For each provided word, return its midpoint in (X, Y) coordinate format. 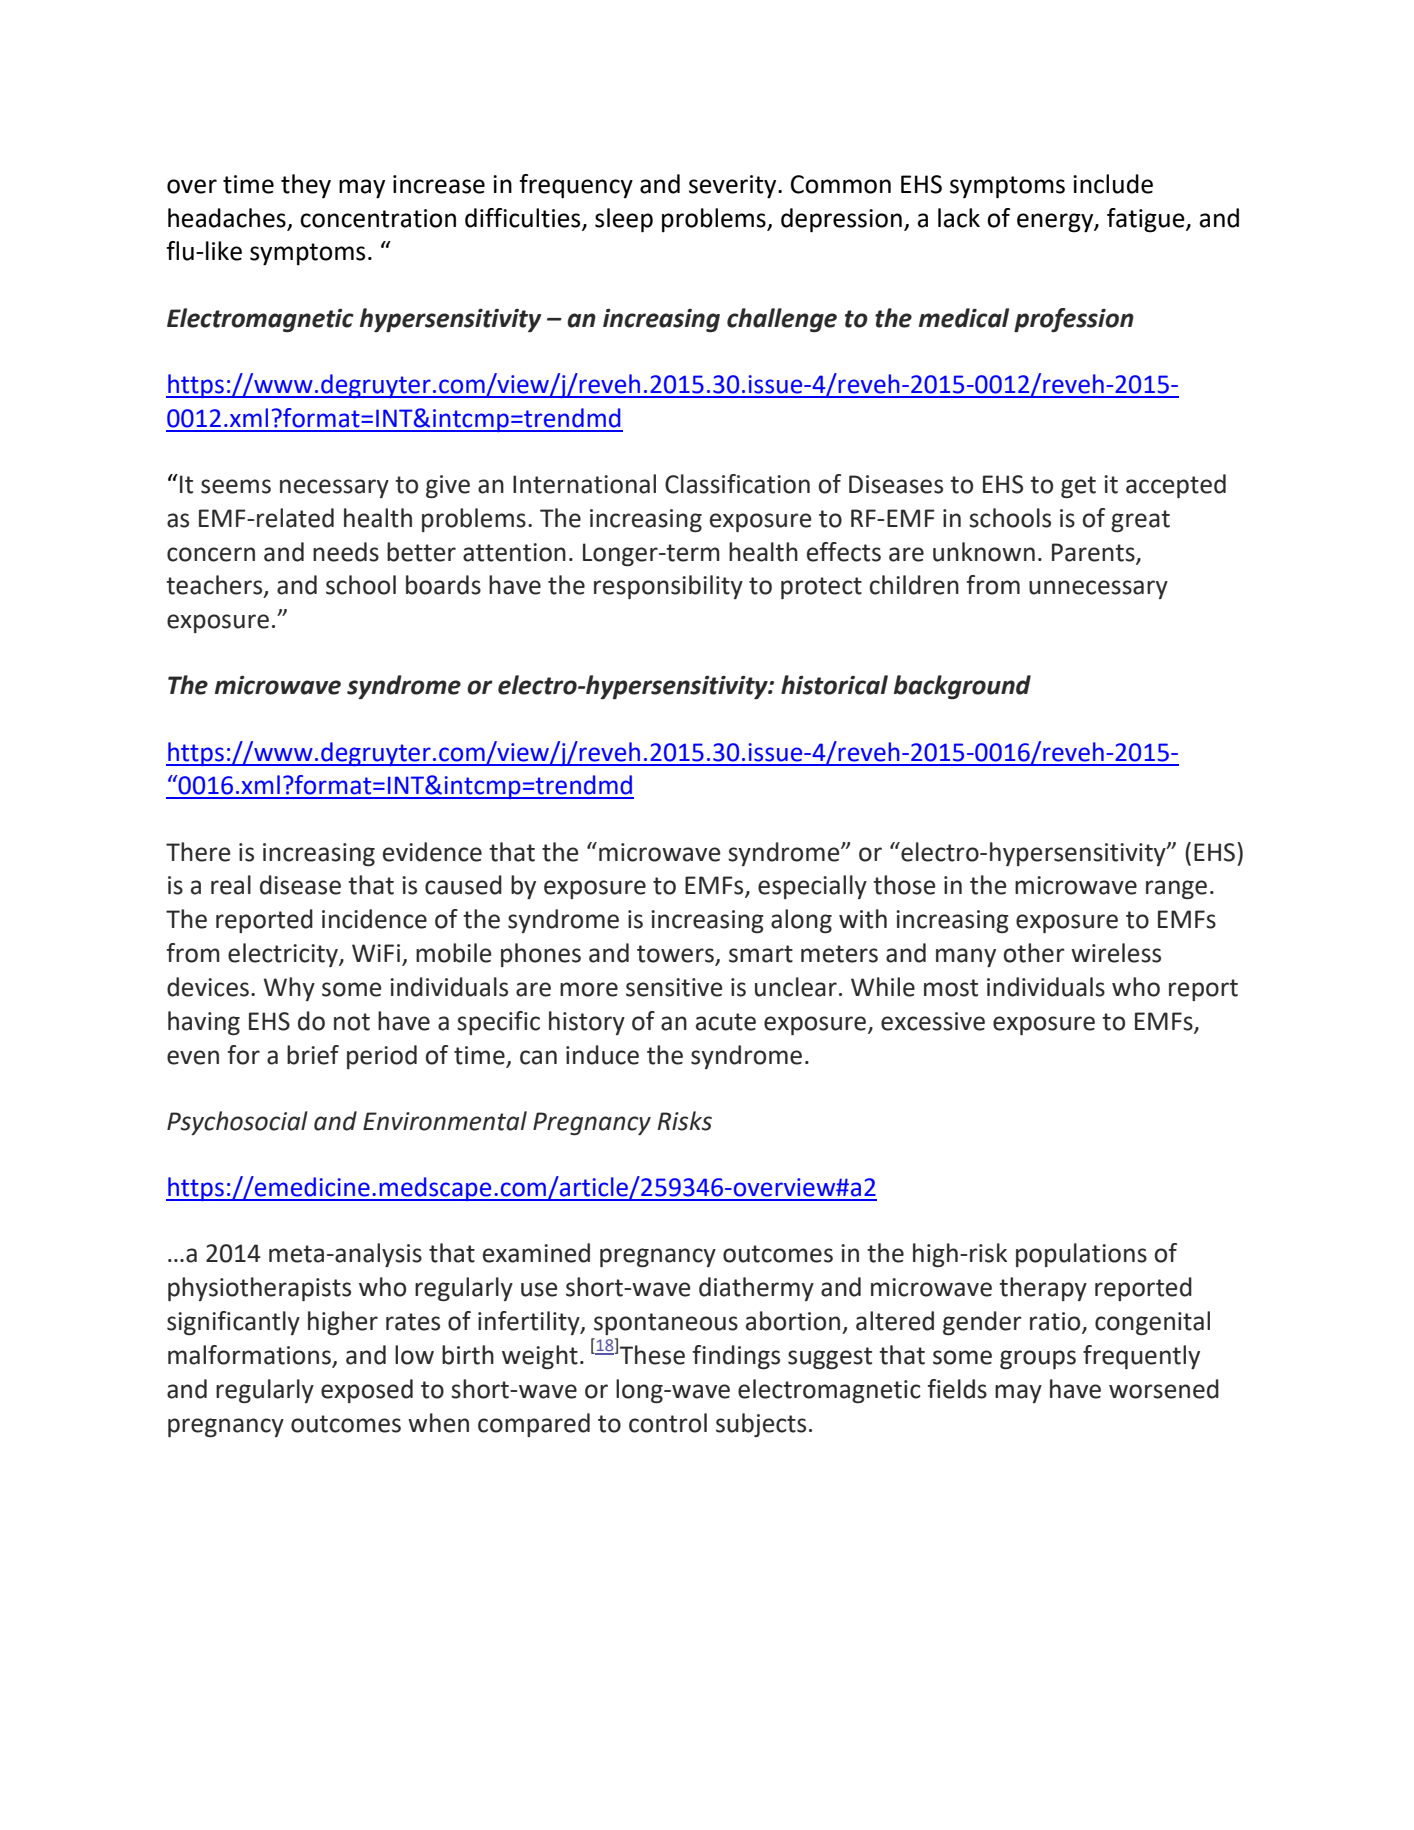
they (306, 186)
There (198, 852)
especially (812, 887)
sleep (624, 220)
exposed (367, 1391)
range (1176, 889)
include (1113, 184)
